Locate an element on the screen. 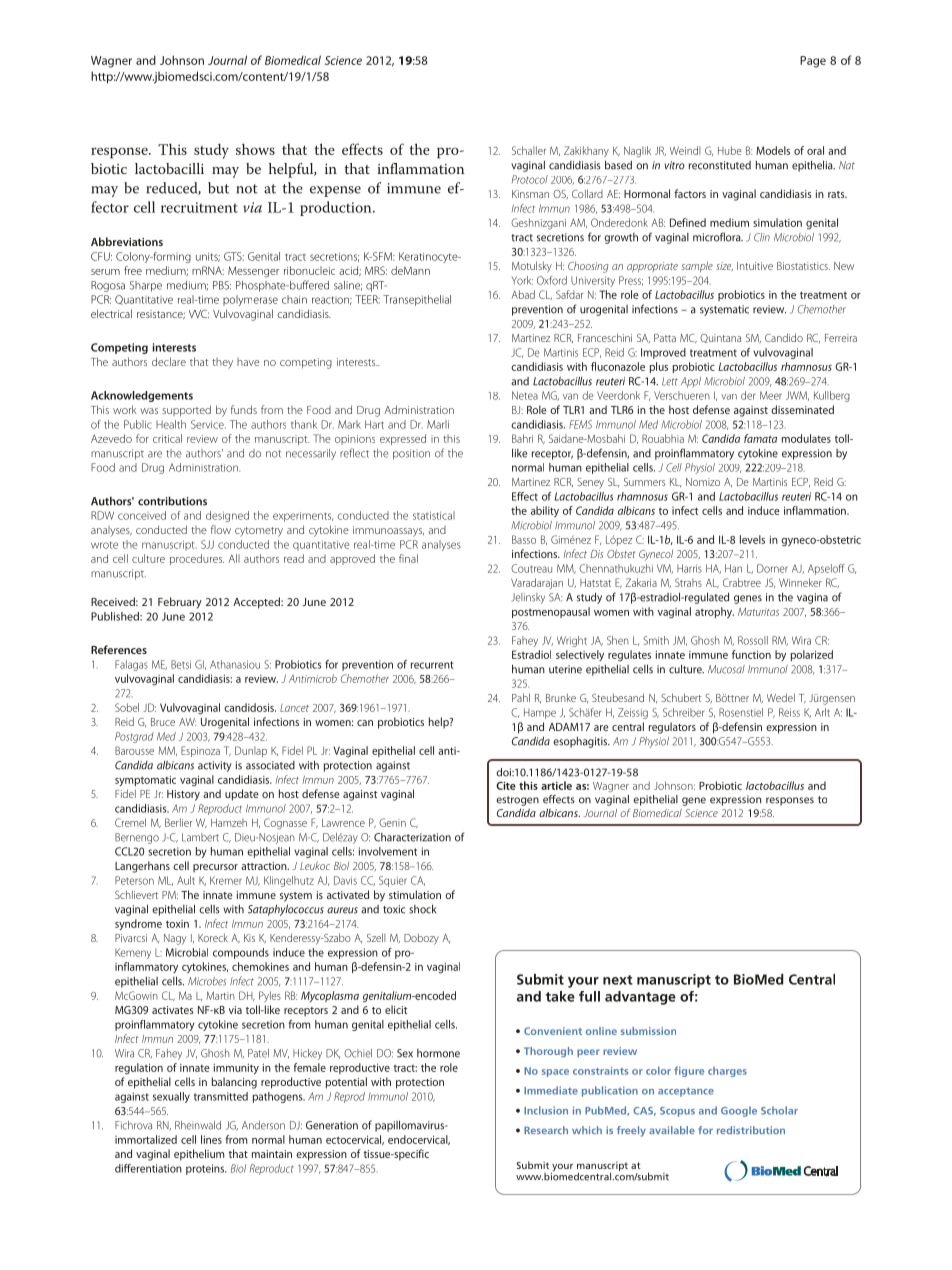 This screenshot has height=1270, width=952. atrophy is located at coordinates (714, 612).
